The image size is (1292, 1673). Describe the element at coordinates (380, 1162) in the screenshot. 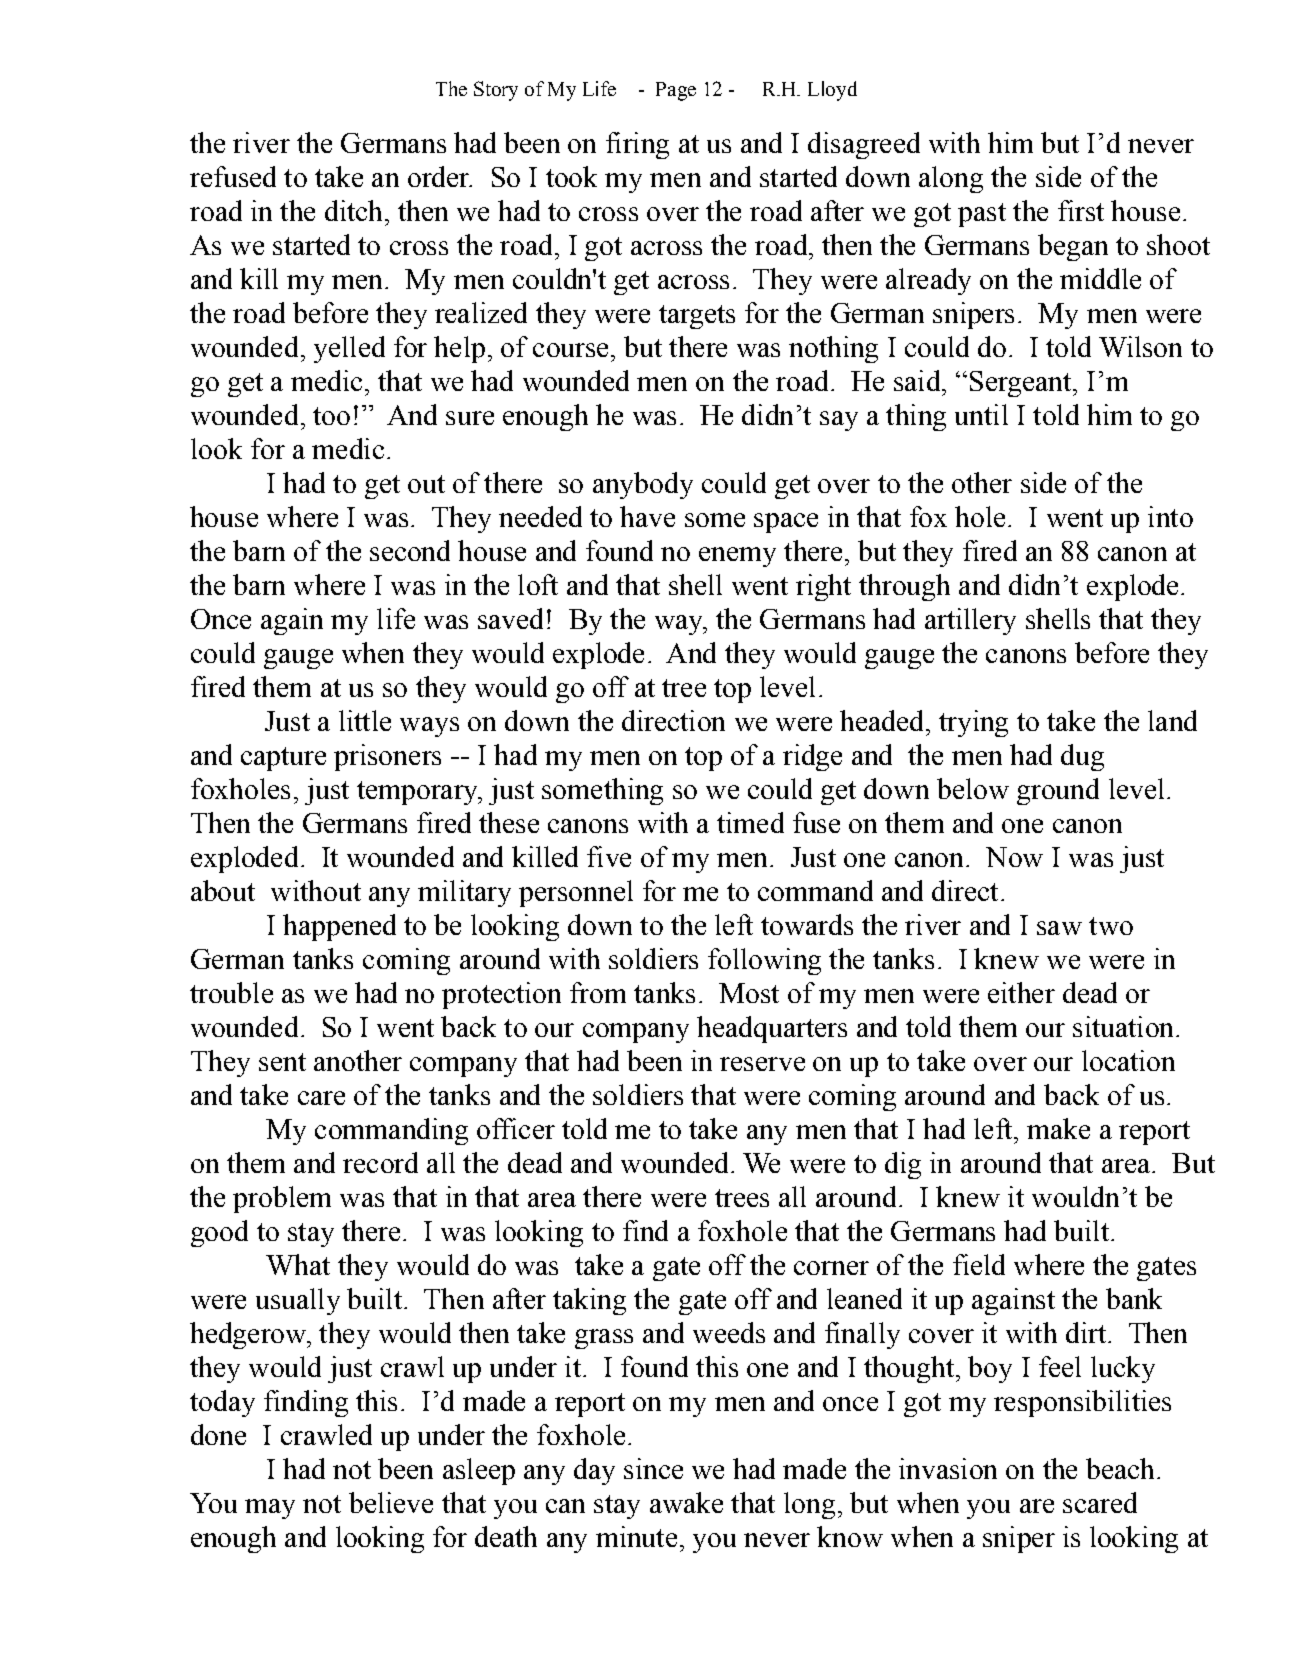

I see `record` at that location.
